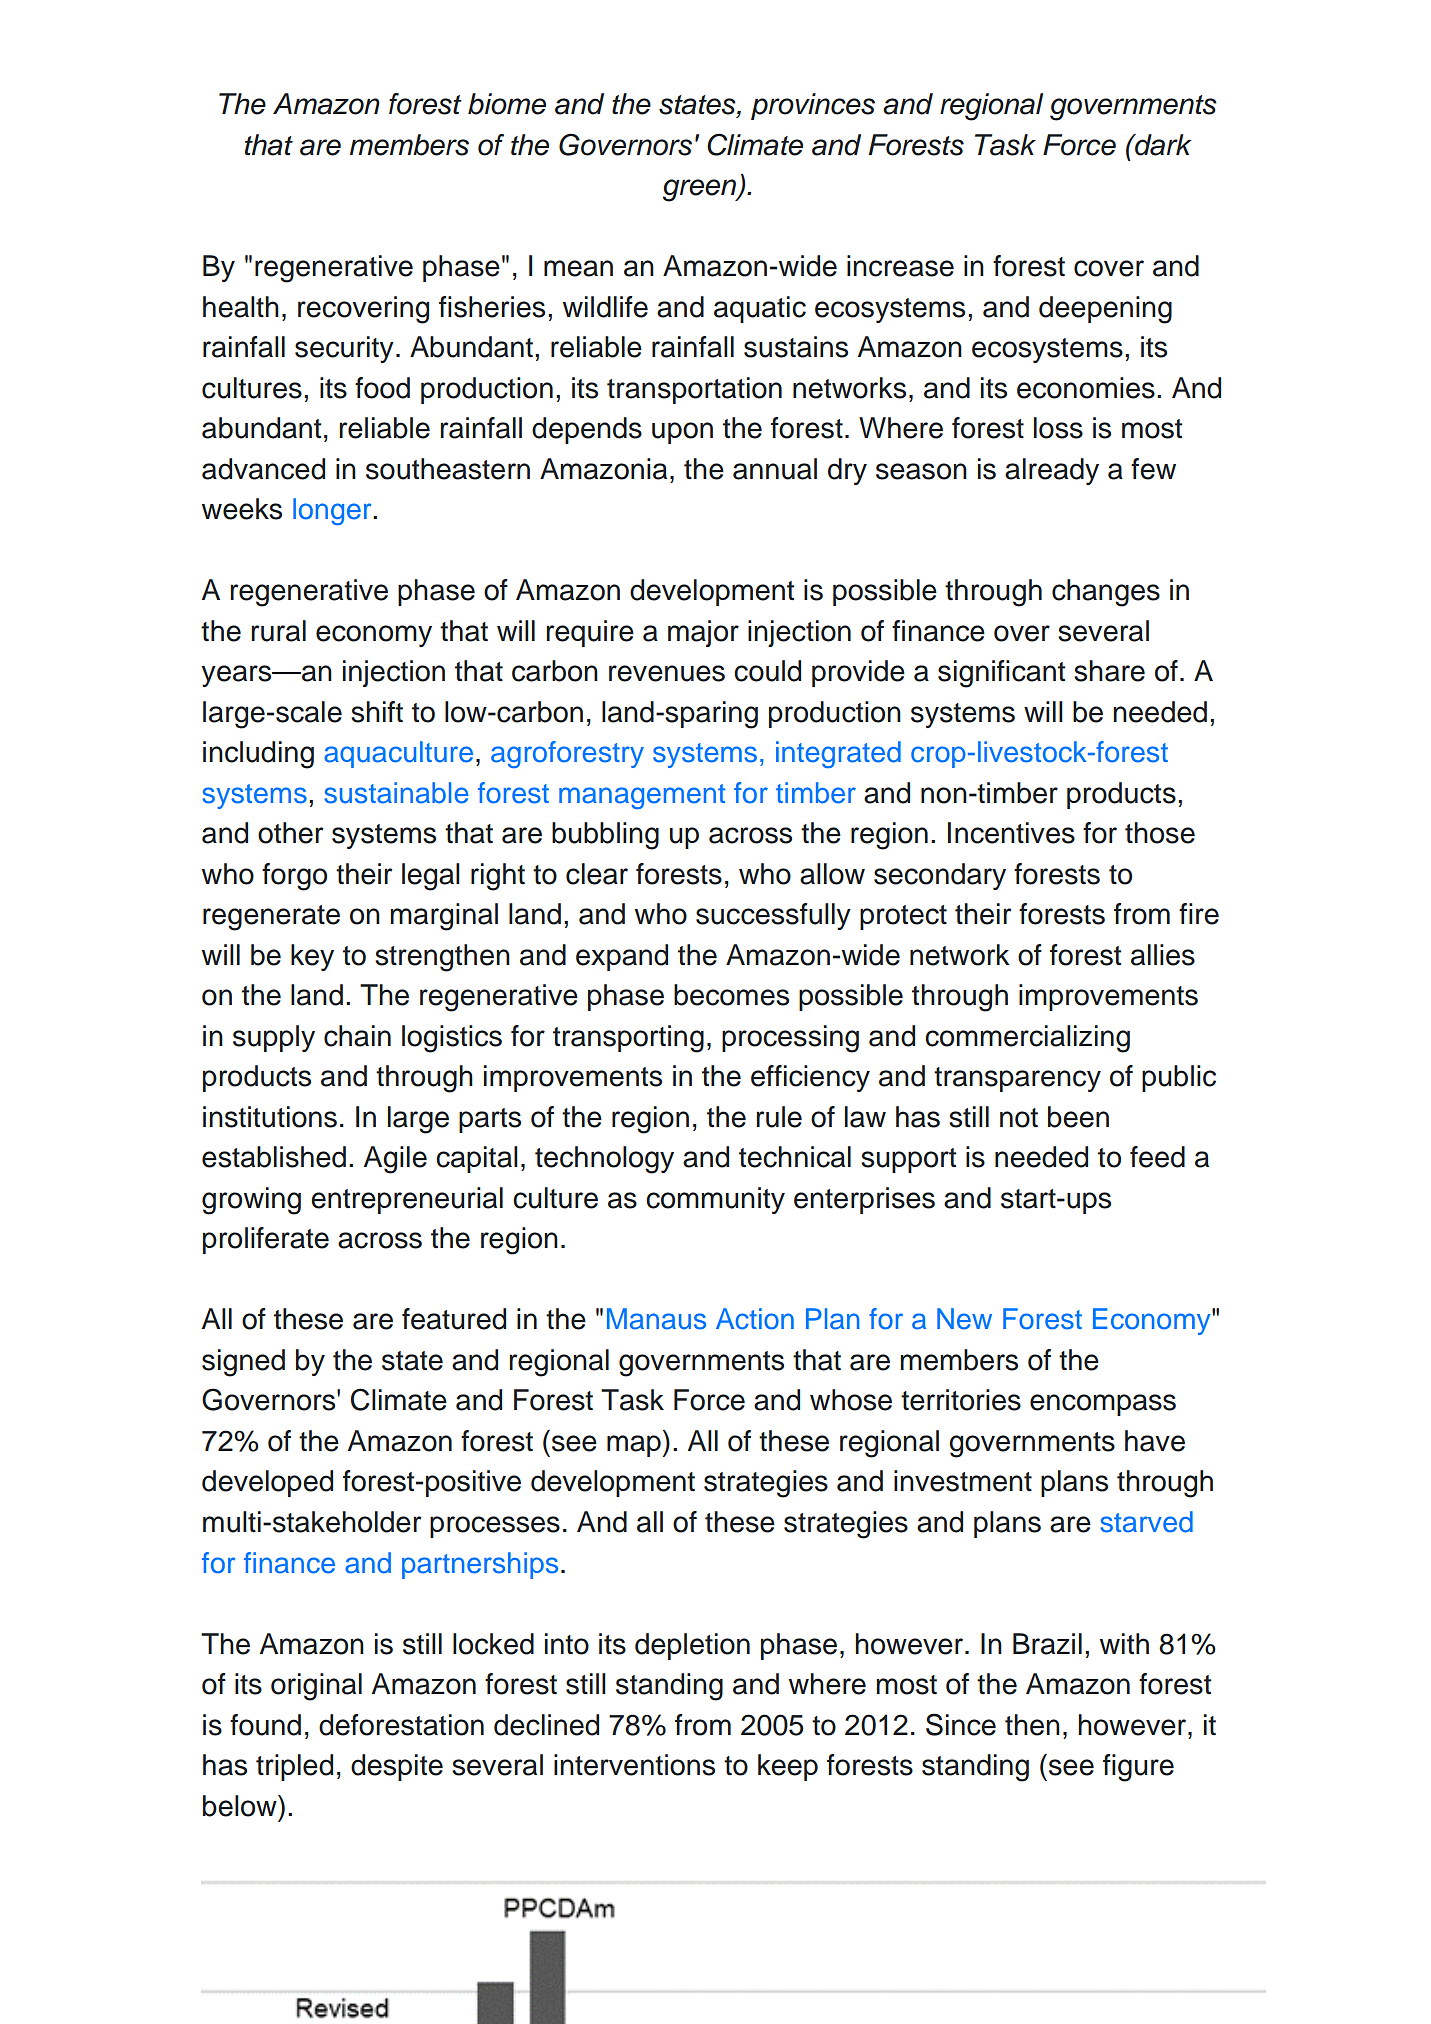  I want to click on deepening, so click(1105, 310).
